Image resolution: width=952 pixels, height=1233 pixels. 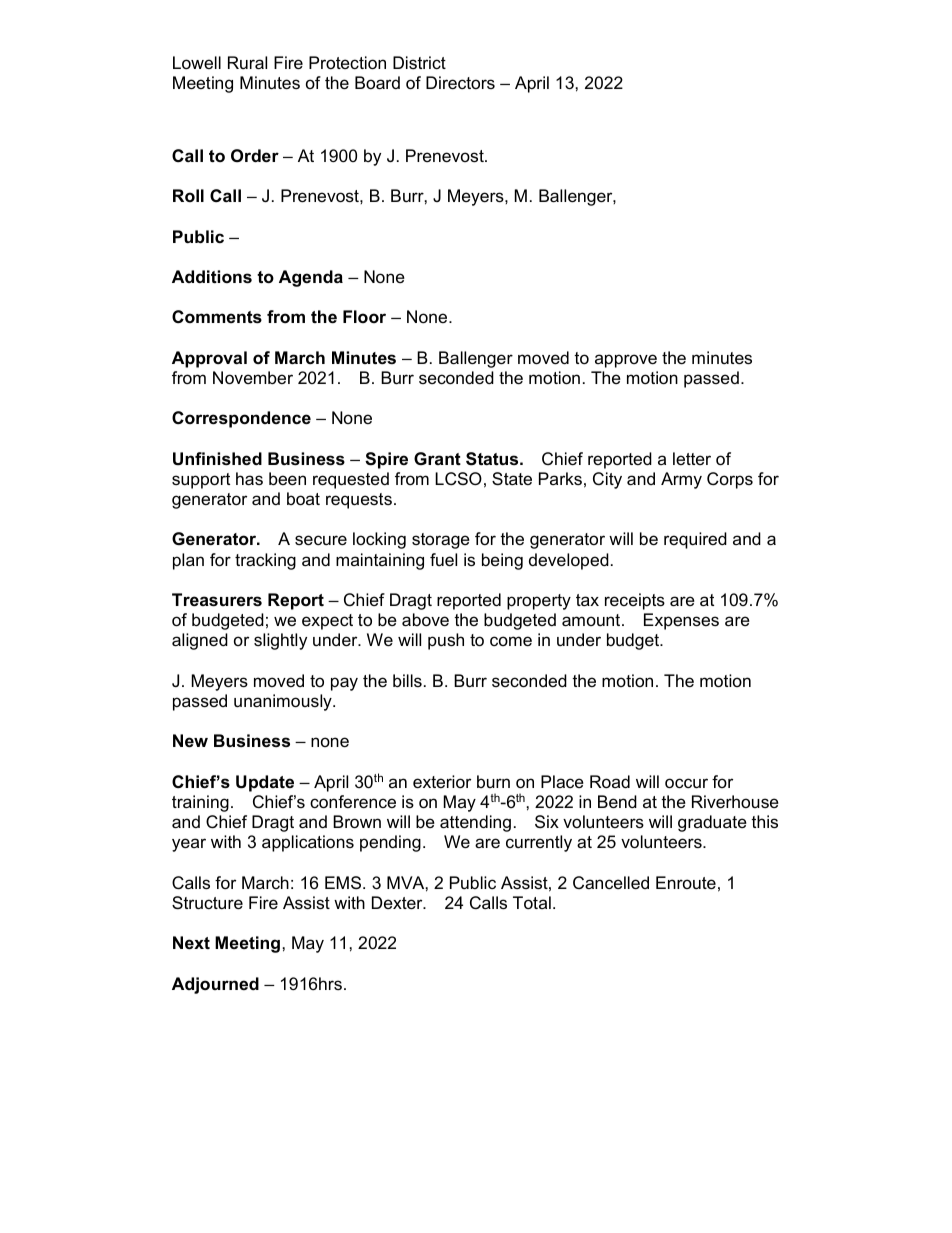 What do you see at coordinates (681, 480) in the screenshot?
I see `Army` at bounding box center [681, 480].
